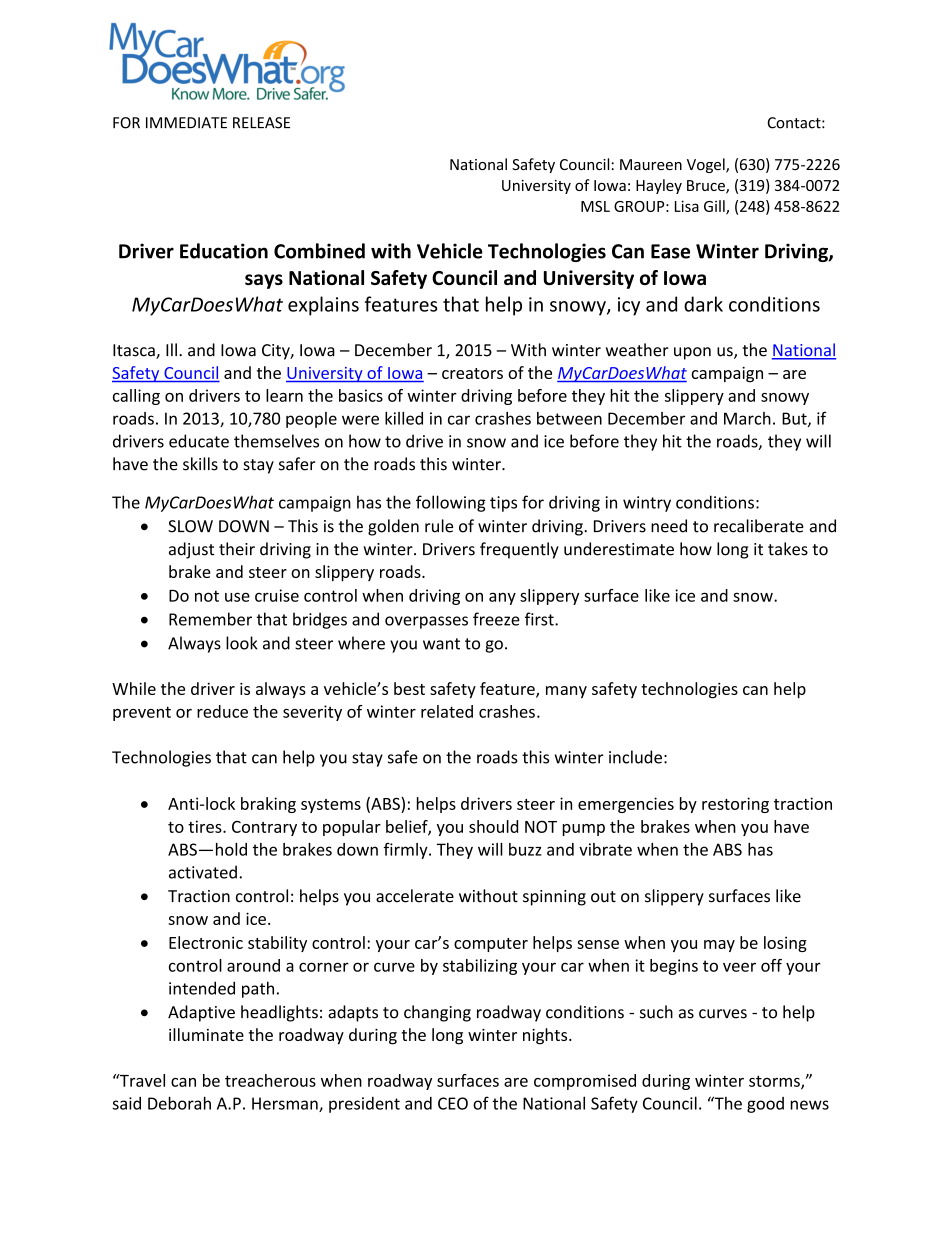 The image size is (952, 1233). I want to click on IMMEDIATE, so click(186, 123).
